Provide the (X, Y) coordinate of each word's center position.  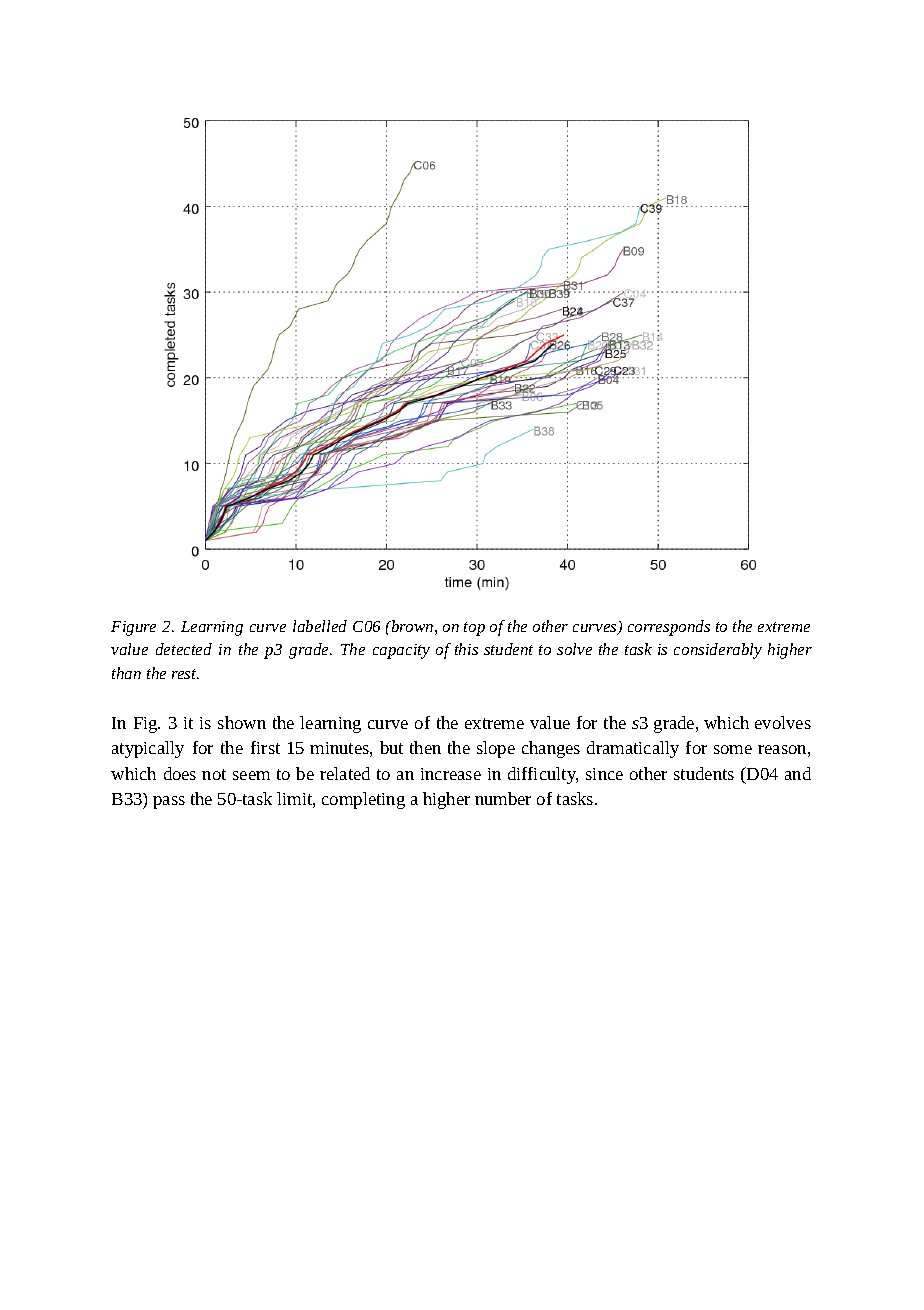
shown (242, 722)
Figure (133, 628)
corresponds (669, 628)
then (425, 747)
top (474, 629)
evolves (783, 722)
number (503, 798)
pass (169, 802)
